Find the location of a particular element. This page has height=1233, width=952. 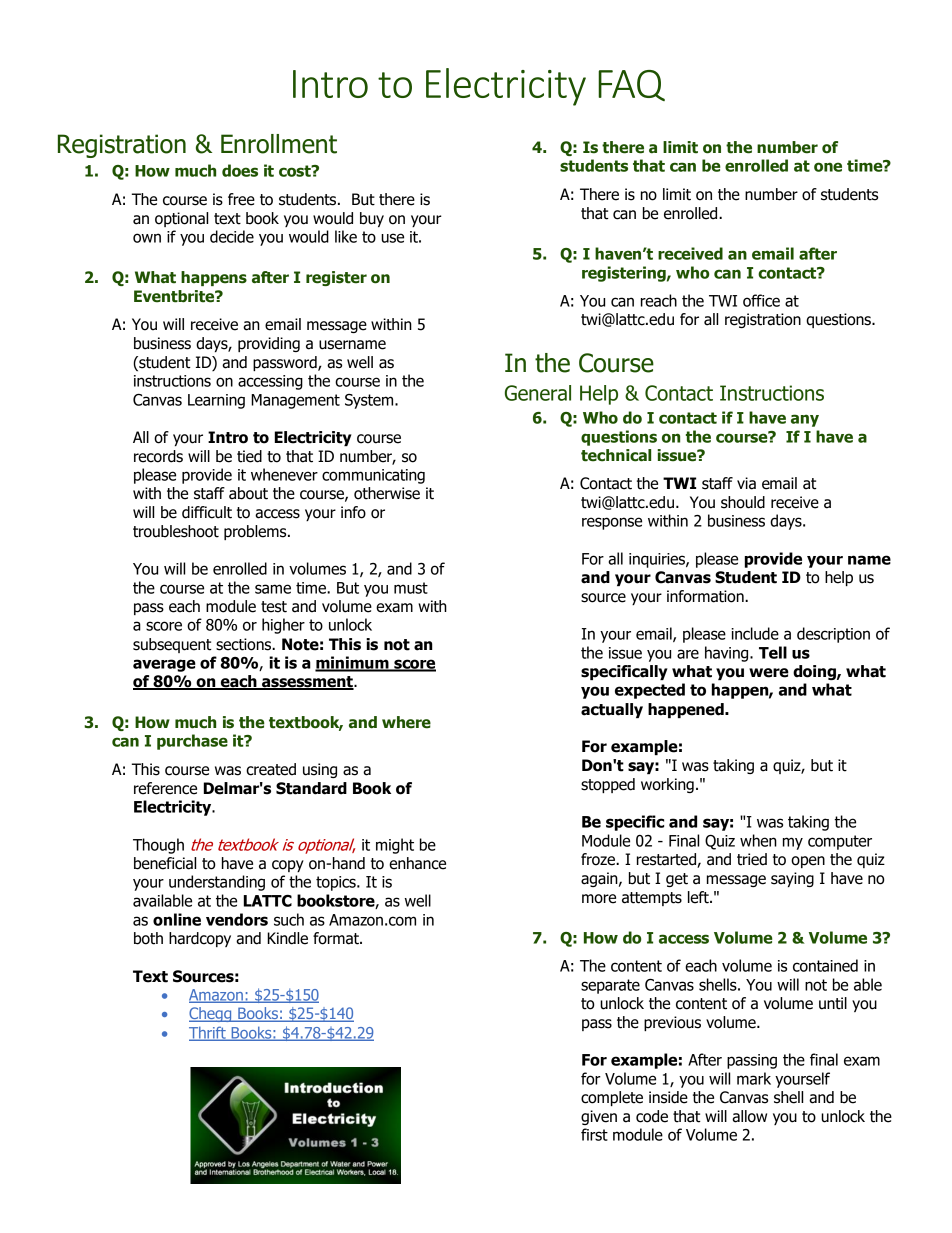

test is located at coordinates (274, 607).
